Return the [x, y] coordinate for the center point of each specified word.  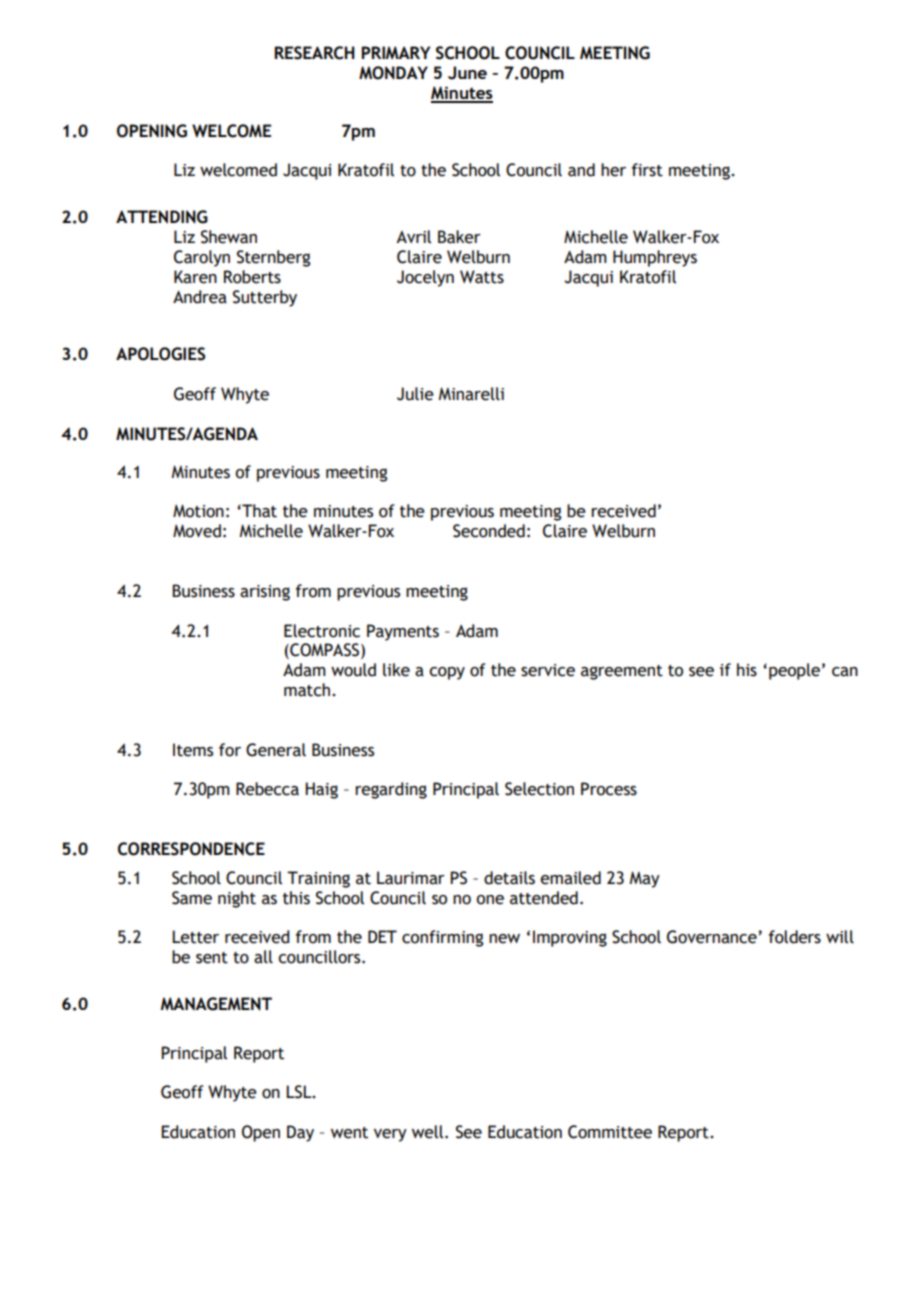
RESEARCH [314, 53]
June [467, 73]
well [429, 1132]
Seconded [489, 531]
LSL [300, 1092]
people [794, 671]
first [647, 170]
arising [265, 593]
